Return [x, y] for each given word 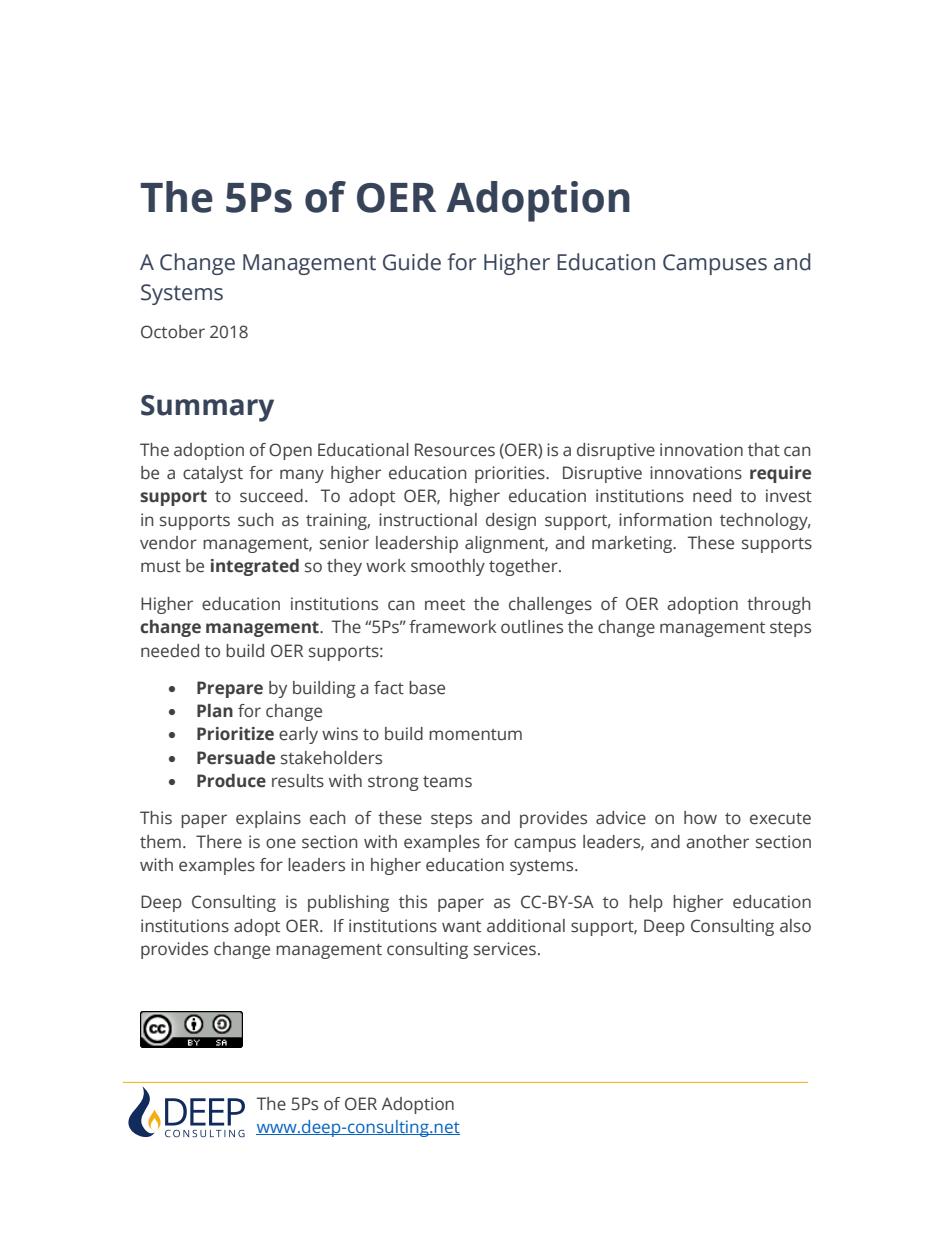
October [173, 332]
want [461, 927]
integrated [255, 567]
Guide [412, 262]
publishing [348, 903]
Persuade [236, 758]
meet [445, 605]
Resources [455, 450]
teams [447, 782]
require [780, 474]
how [700, 818]
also [795, 926]
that [764, 450]
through [779, 605]
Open [290, 451]
